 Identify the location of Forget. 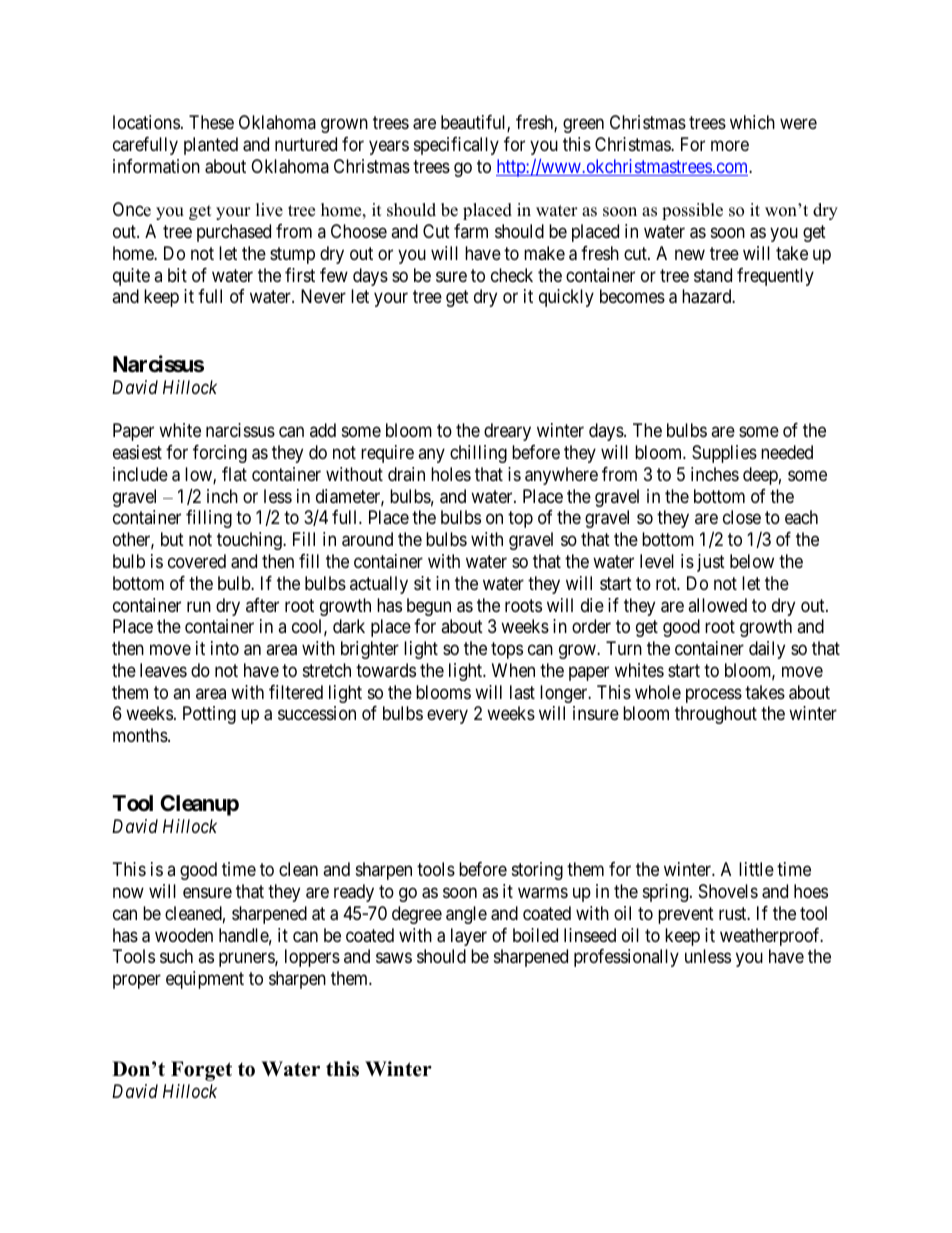
(201, 1071).
